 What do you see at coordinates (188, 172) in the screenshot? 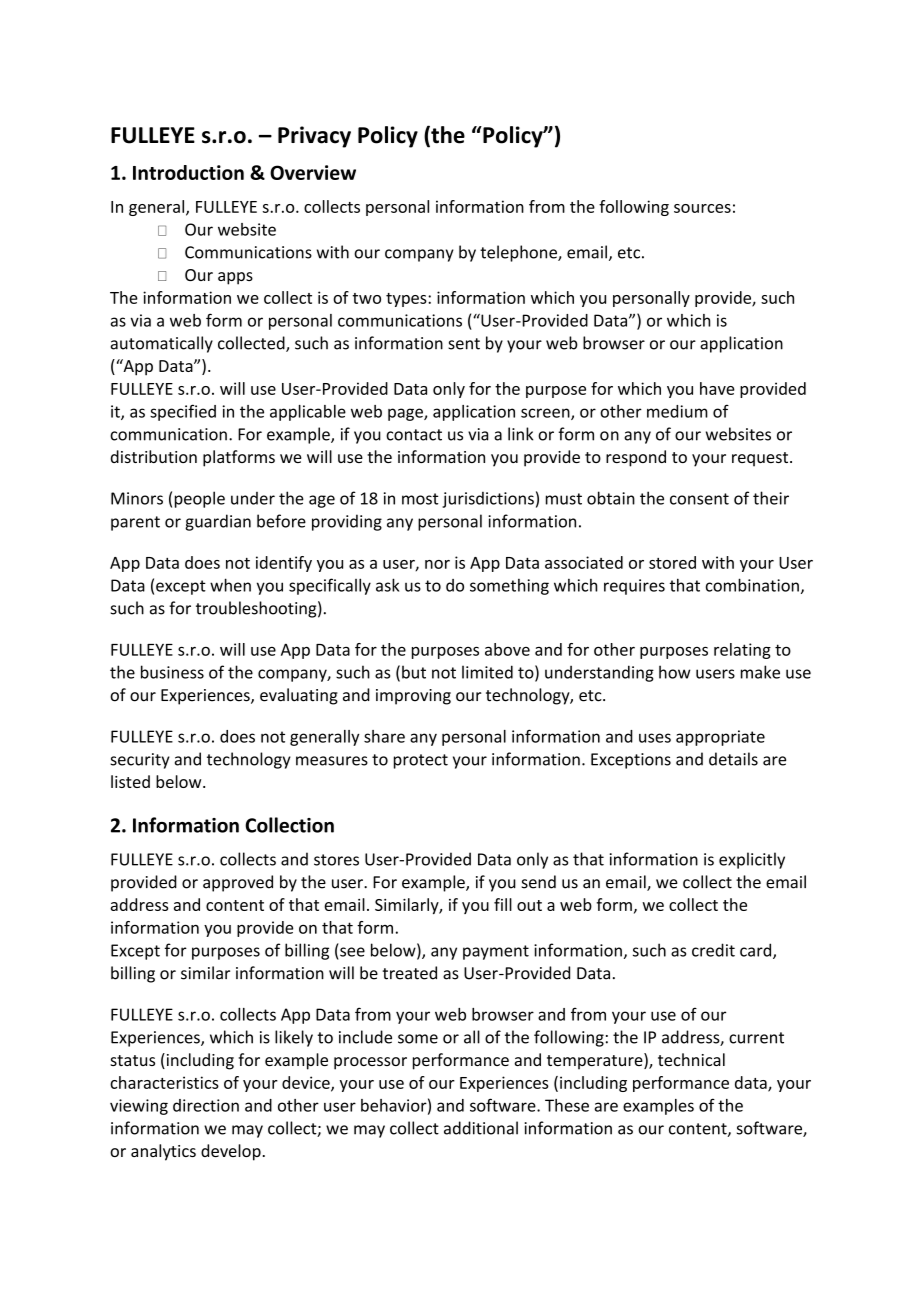
I see `Introduction` at bounding box center [188, 172].
